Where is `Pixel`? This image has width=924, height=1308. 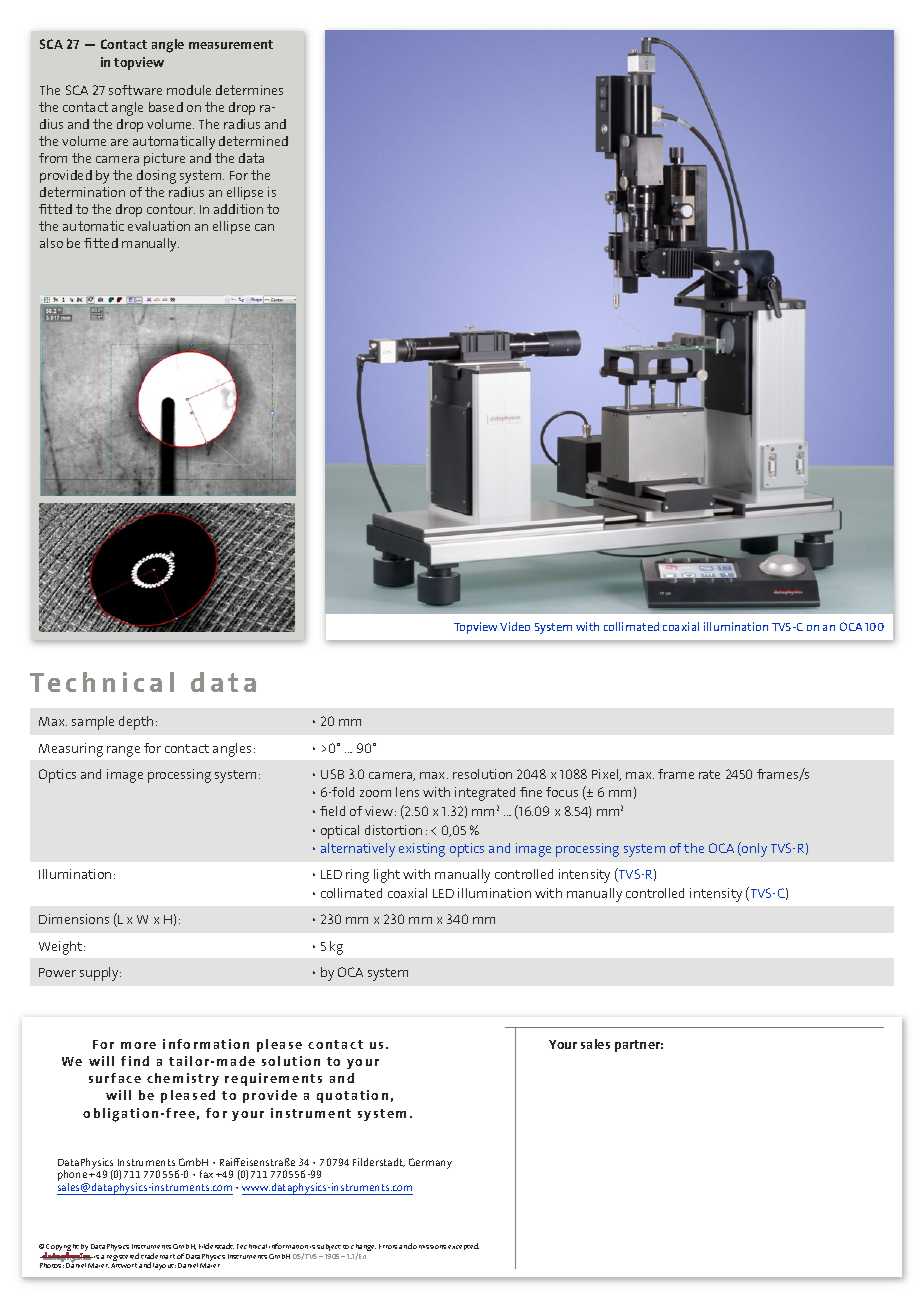 Pixel is located at coordinates (606, 775).
